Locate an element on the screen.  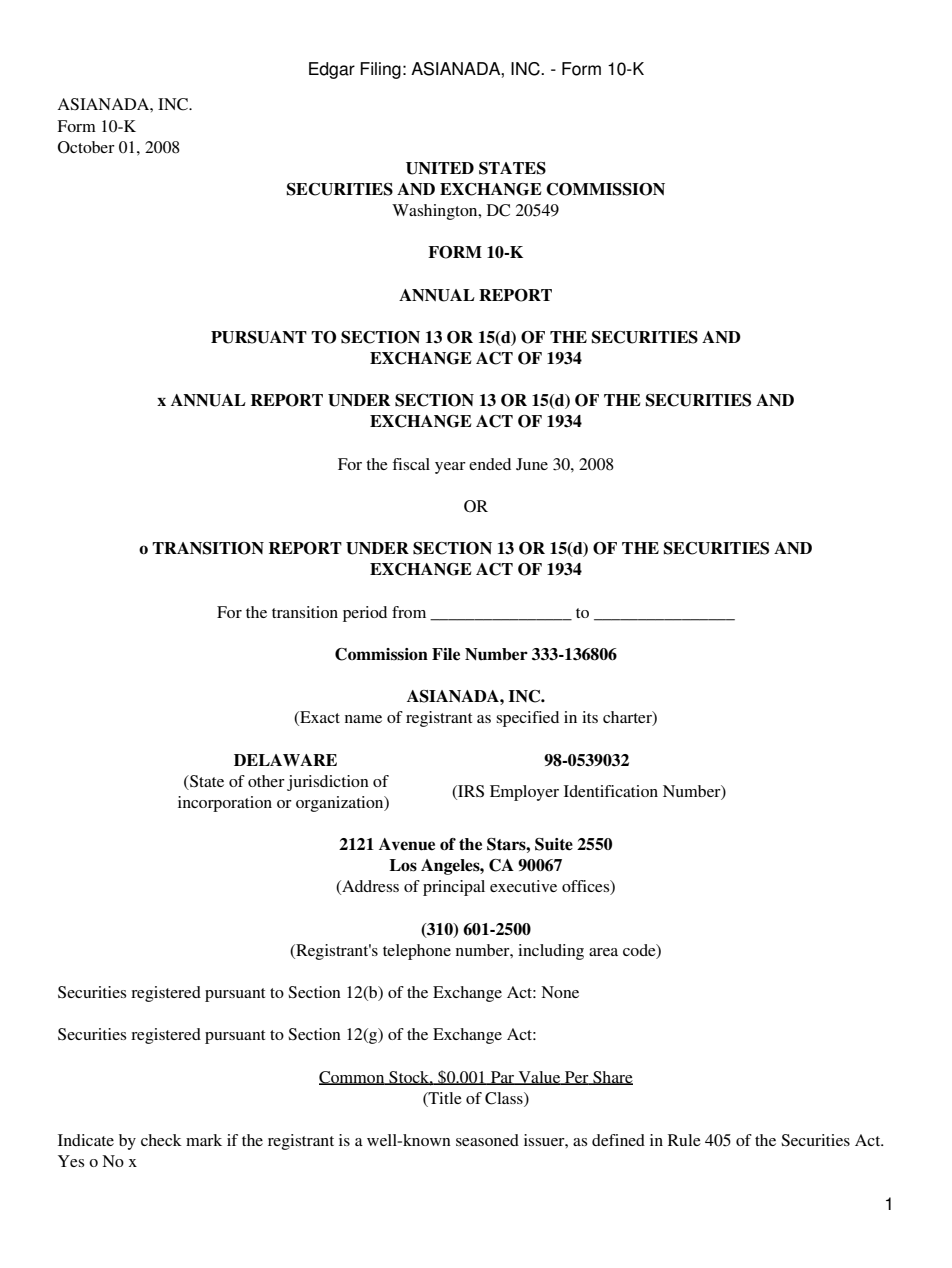
its is located at coordinates (590, 717).
